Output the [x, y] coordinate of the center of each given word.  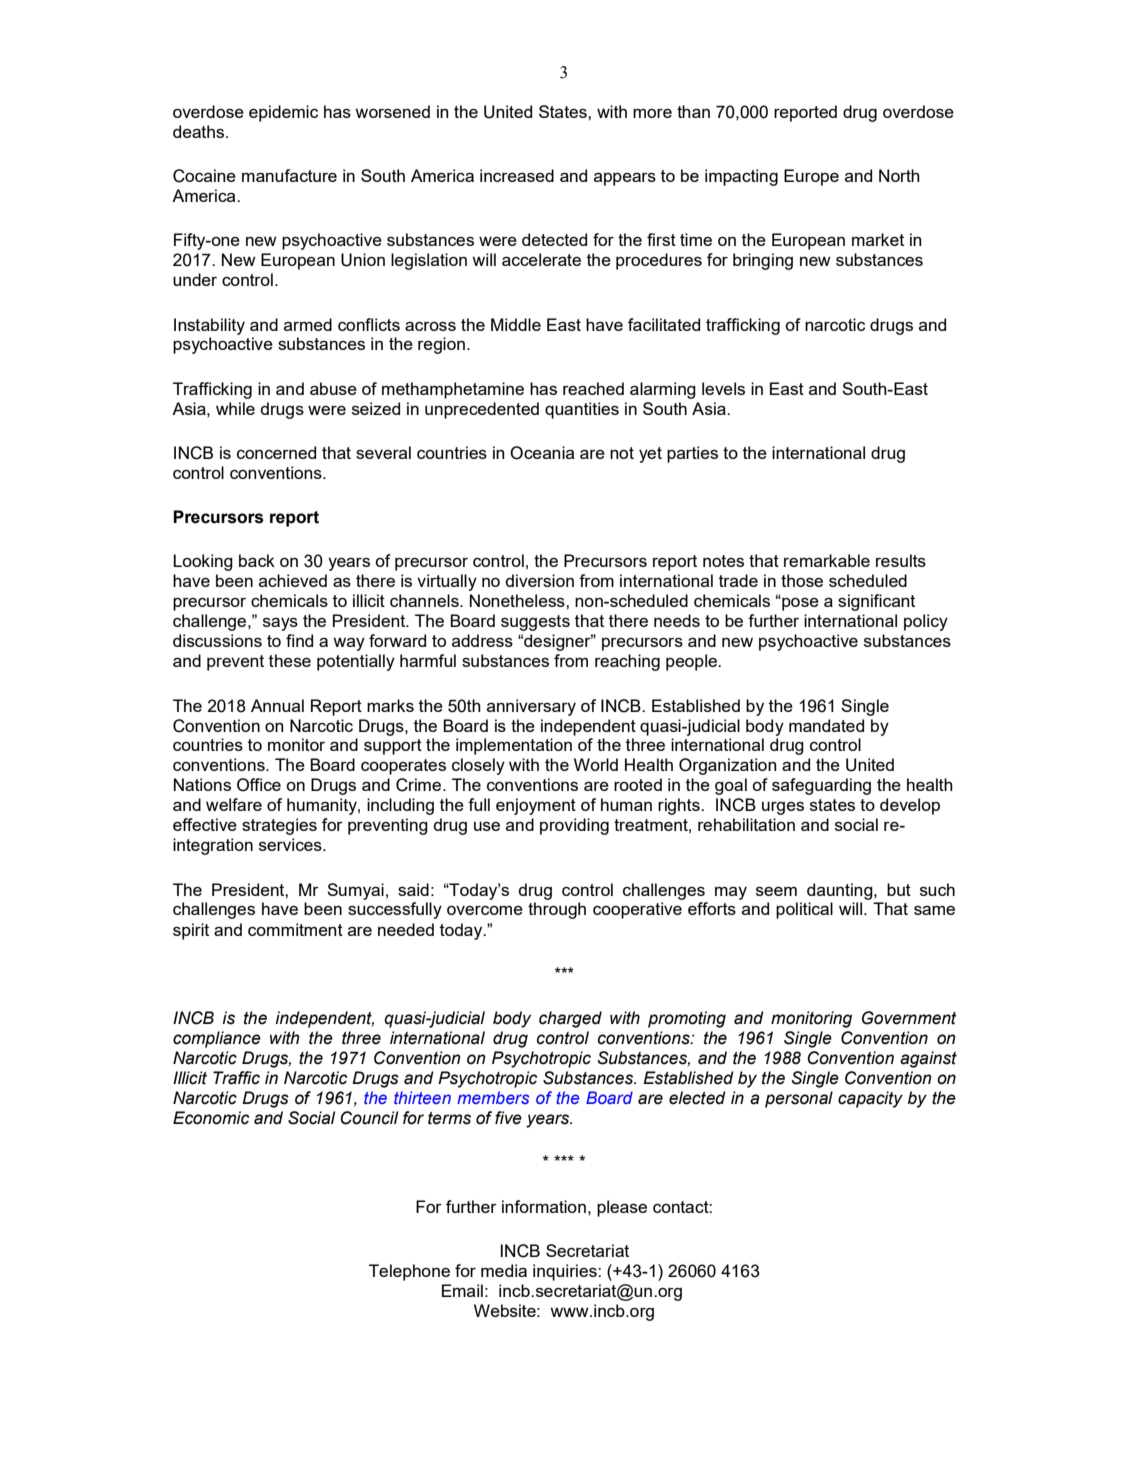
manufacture [289, 175]
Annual [277, 705]
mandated [826, 725]
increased [517, 175]
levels [723, 388]
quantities [582, 410]
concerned [276, 452]
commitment [295, 929]
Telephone [409, 1272]
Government [909, 1018]
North [899, 175]
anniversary [531, 707]
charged [570, 1019]
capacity [870, 1099]
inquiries [566, 1272]
